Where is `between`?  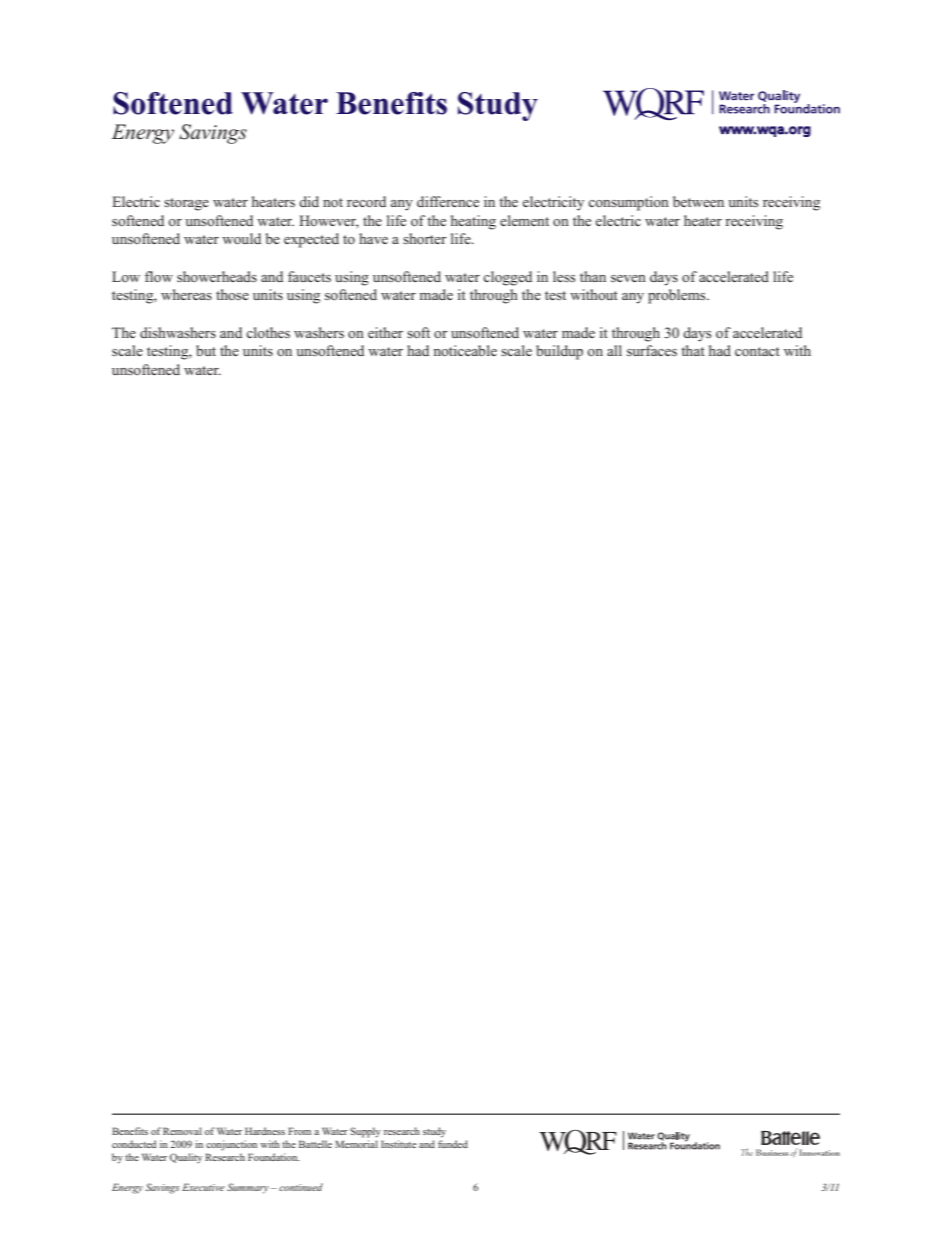
between is located at coordinates (698, 201).
